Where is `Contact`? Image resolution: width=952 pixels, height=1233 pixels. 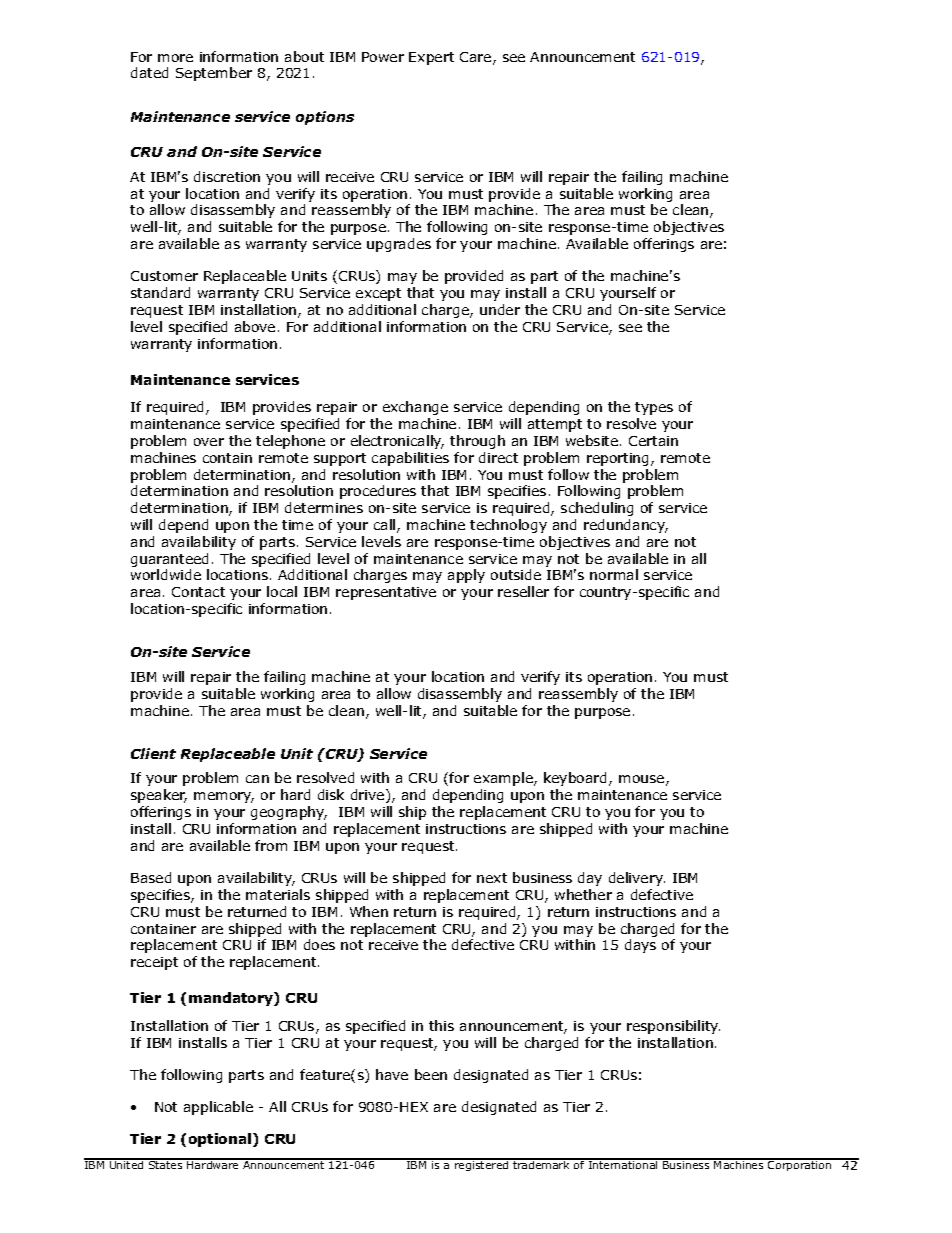 Contact is located at coordinates (198, 592).
